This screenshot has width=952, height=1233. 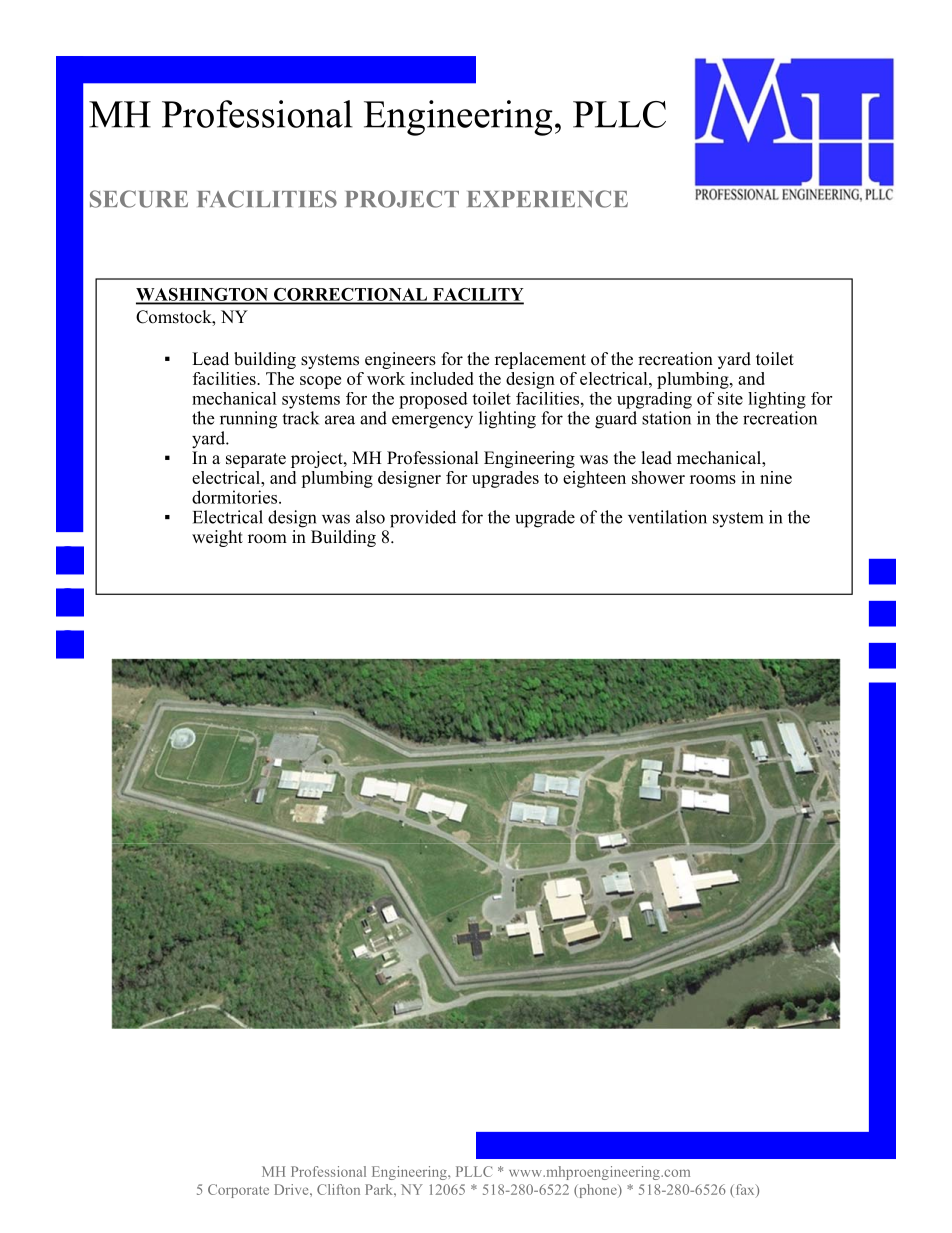 I want to click on separate, so click(x=256, y=460).
